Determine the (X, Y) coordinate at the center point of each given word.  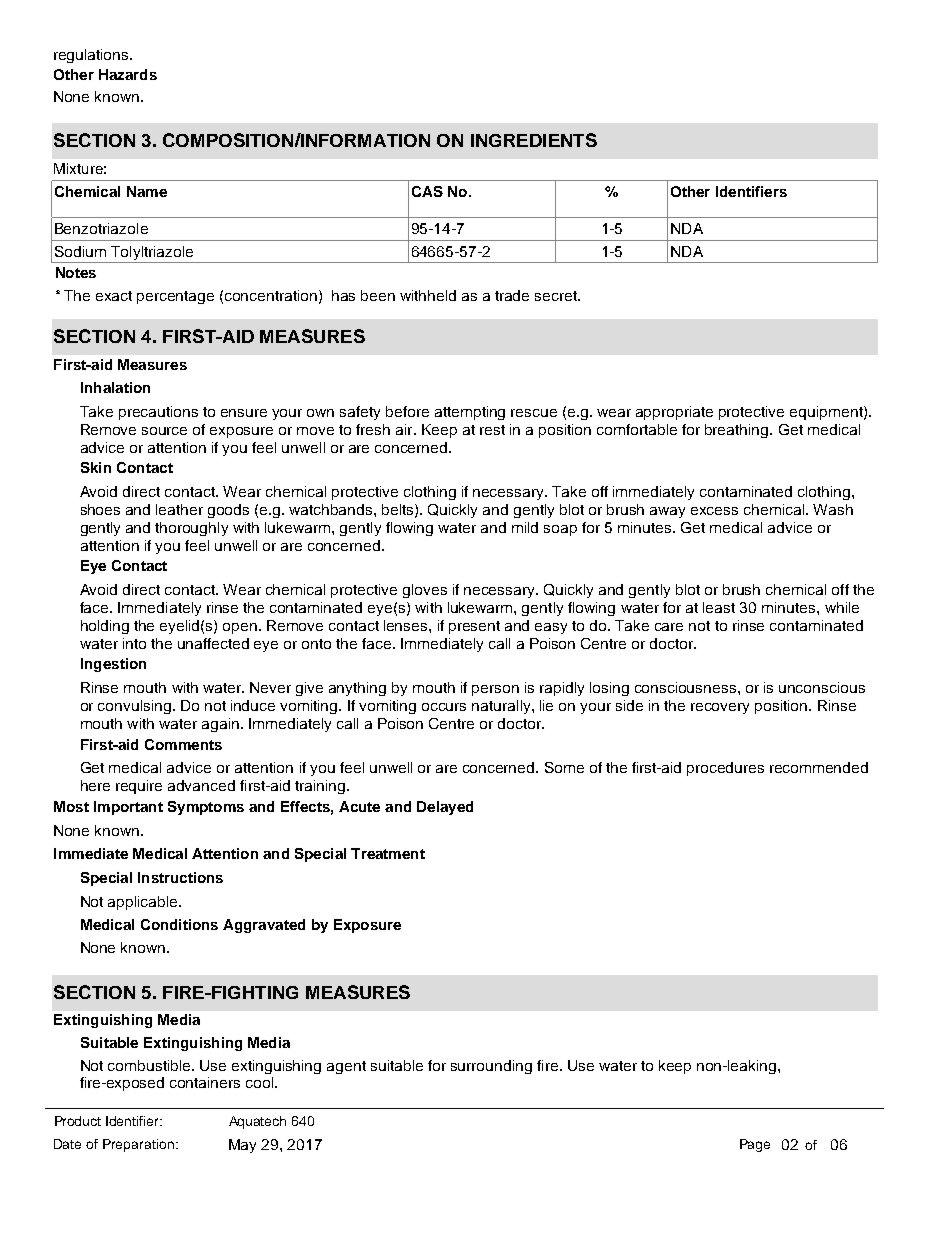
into (134, 643)
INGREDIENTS (534, 140)
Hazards (128, 74)
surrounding (491, 1067)
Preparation (138, 1145)
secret (557, 296)
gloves (425, 591)
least (719, 607)
